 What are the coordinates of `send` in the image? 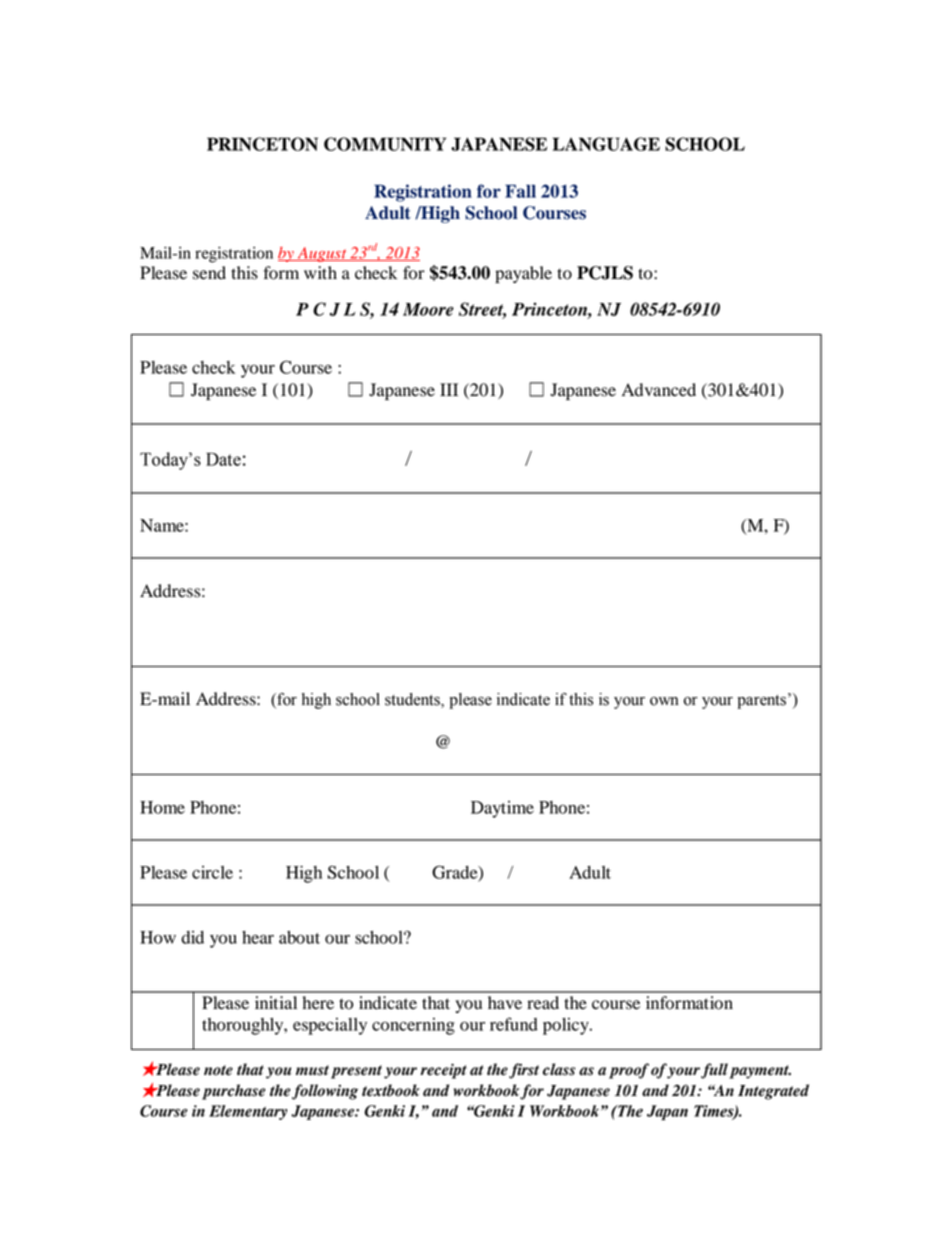 It's located at (209, 273).
